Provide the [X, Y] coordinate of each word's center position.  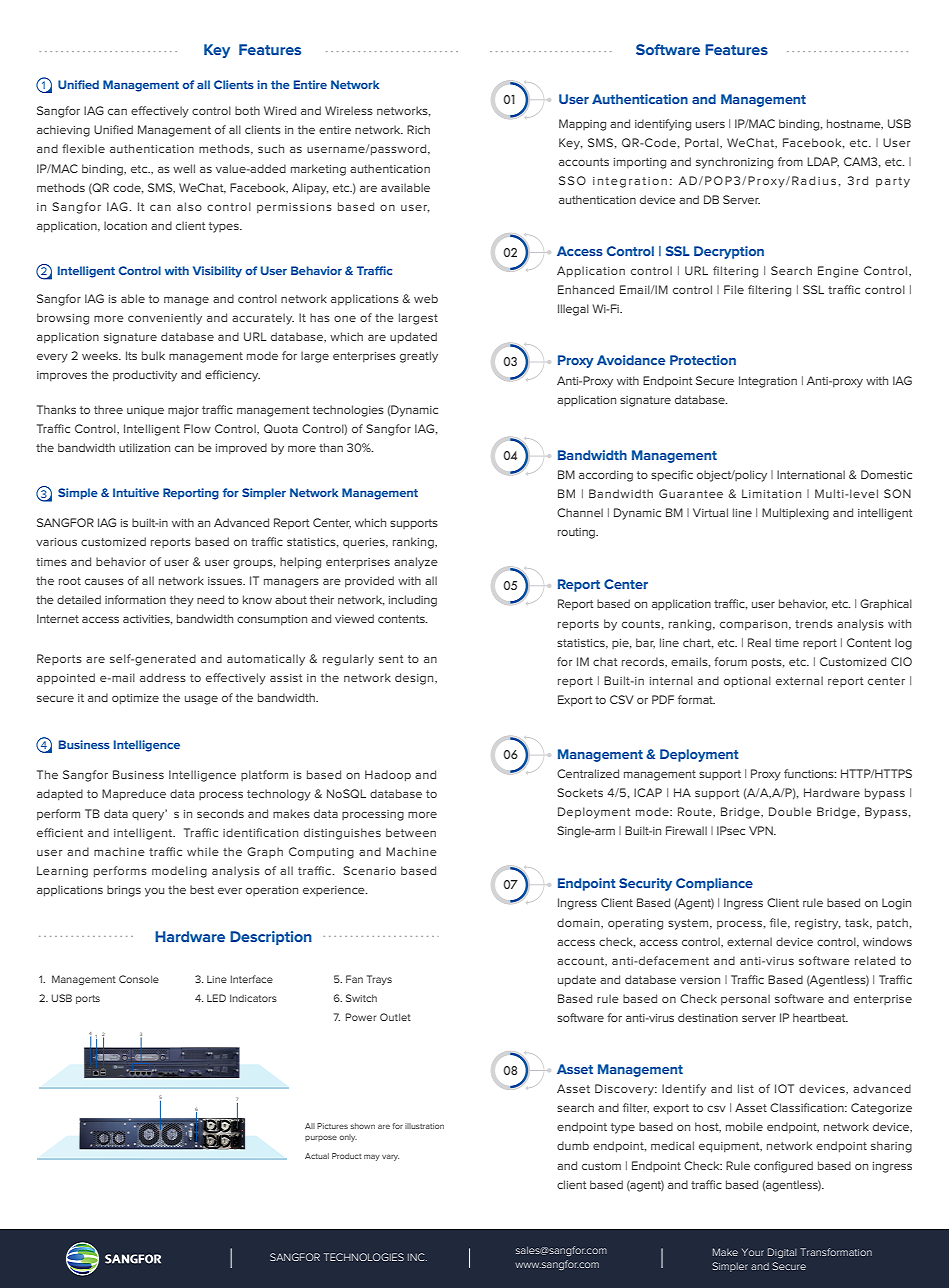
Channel [580, 512]
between [411, 832]
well [184, 168]
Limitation [771, 493]
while [203, 851]
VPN [762, 830]
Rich [418, 129]
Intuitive [136, 492]
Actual [317, 1156]
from [790, 161]
